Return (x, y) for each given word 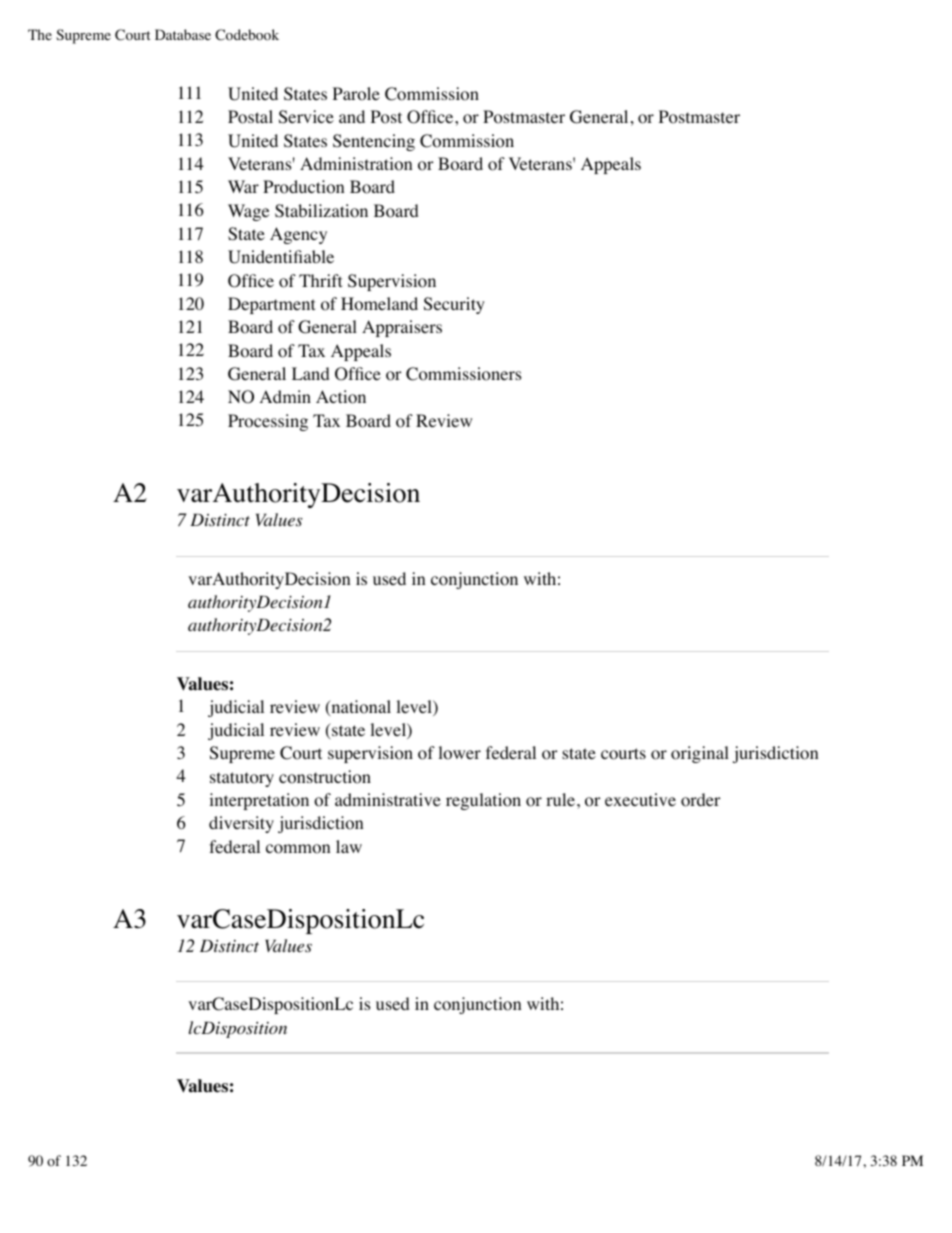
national (360, 708)
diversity (241, 824)
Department (271, 305)
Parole (356, 94)
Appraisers (402, 328)
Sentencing (374, 142)
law (349, 846)
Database (183, 34)
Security (454, 305)
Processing (268, 422)
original (700, 754)
